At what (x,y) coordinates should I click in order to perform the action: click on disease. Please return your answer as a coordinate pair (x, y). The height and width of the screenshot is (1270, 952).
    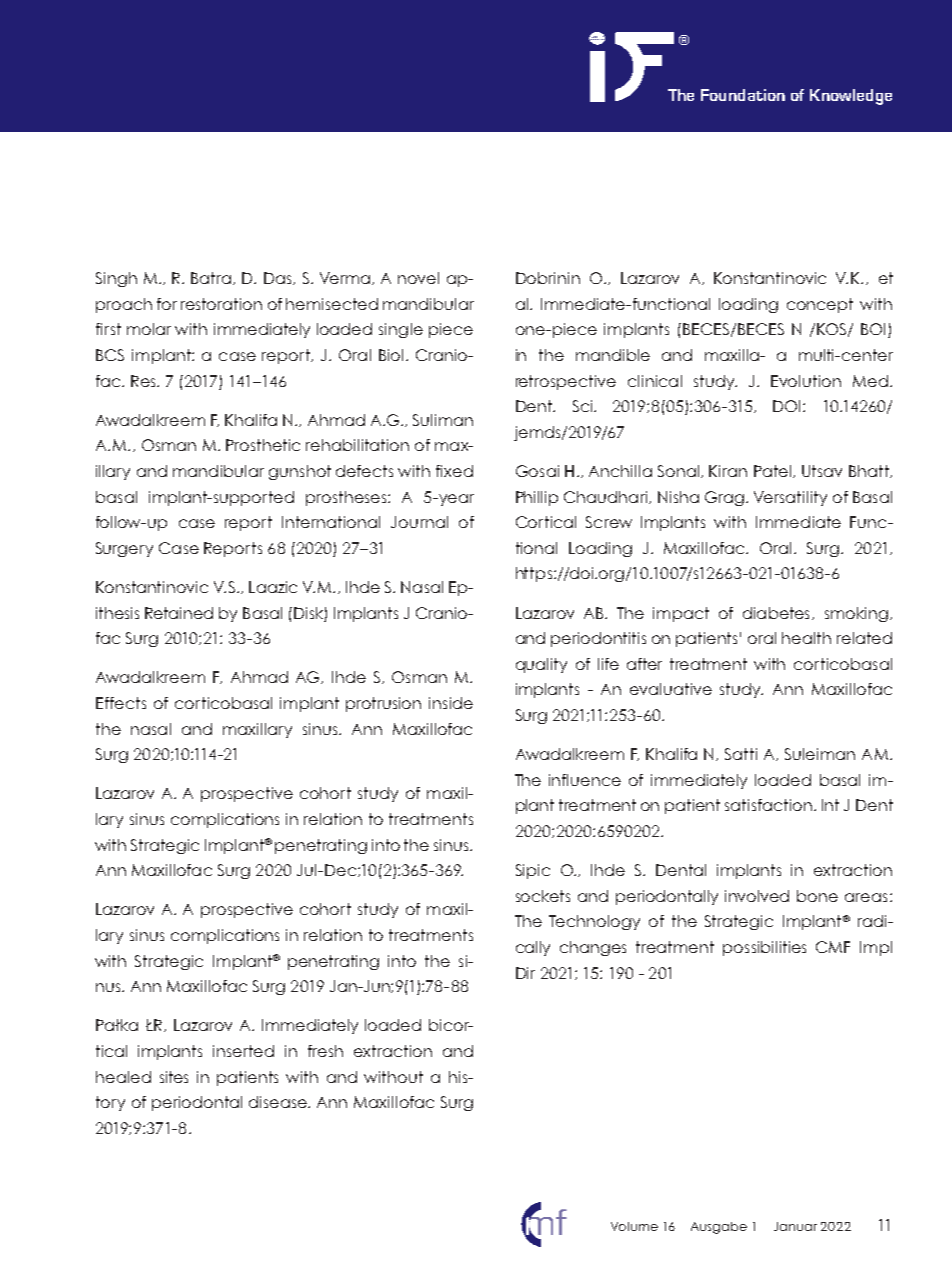
    Looking at the image, I should click on (279, 1102).
